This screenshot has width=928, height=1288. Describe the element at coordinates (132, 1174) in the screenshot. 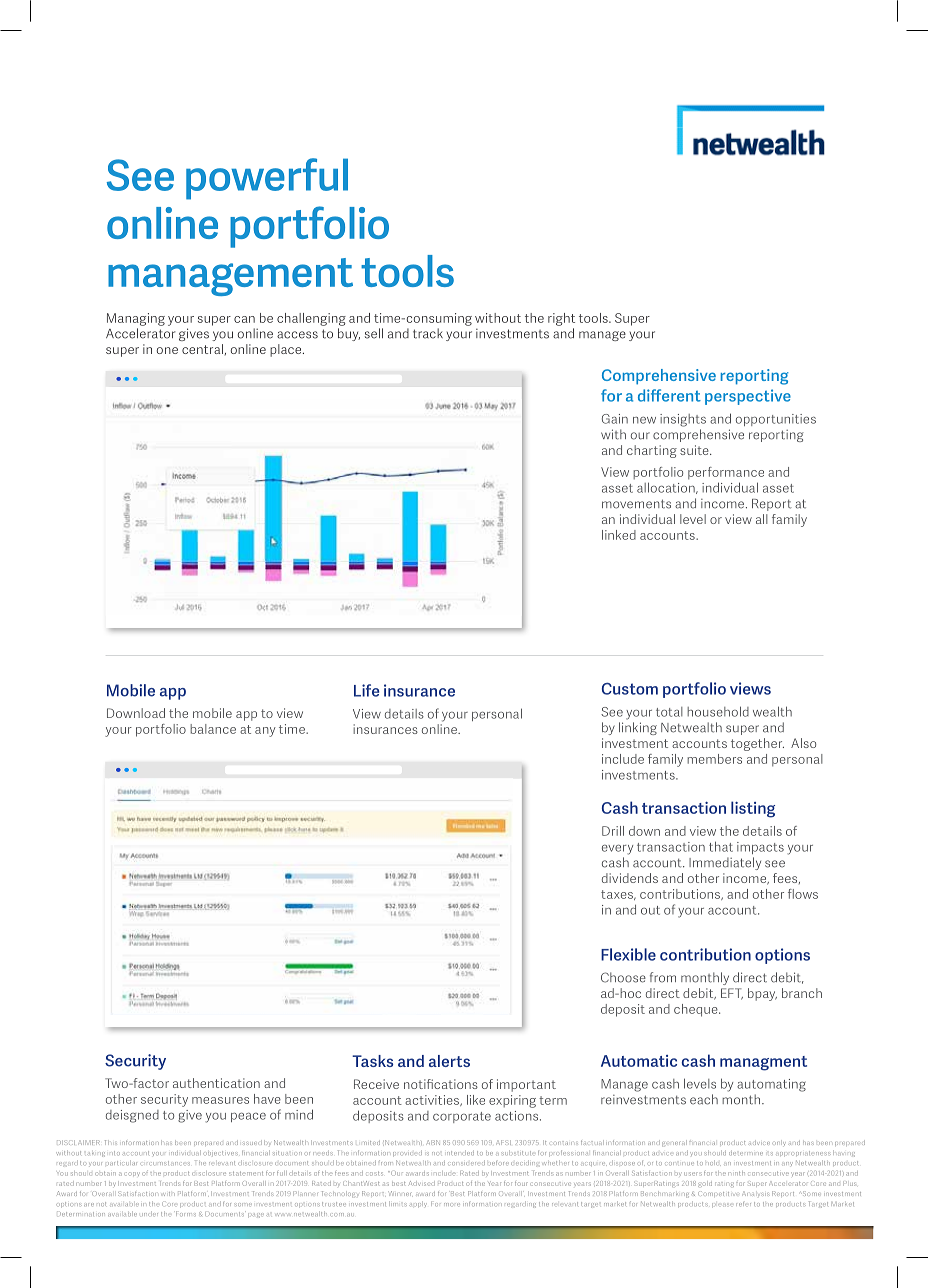

I see `copy` at that location.
